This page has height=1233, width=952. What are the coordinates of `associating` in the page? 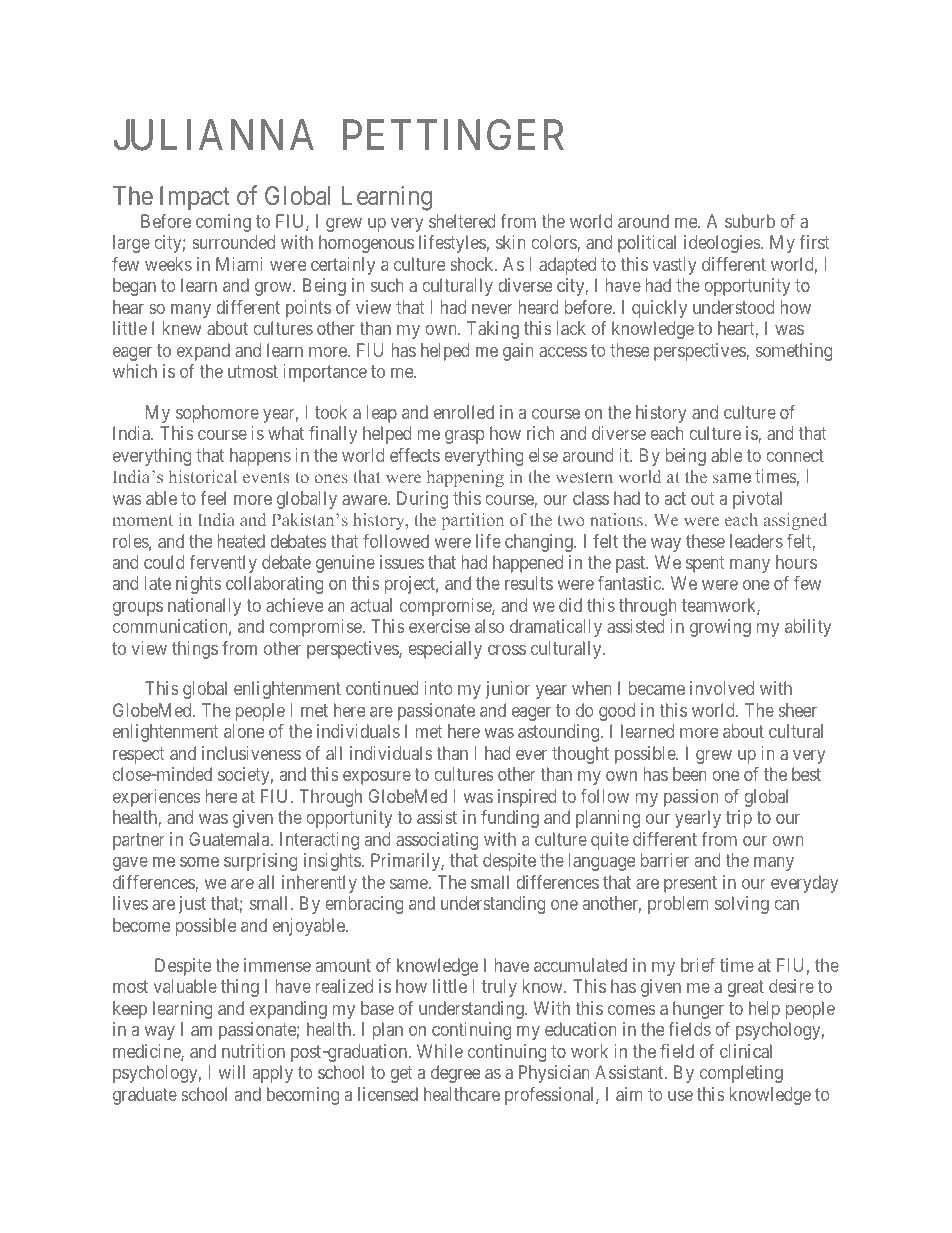 It's located at (437, 841).
